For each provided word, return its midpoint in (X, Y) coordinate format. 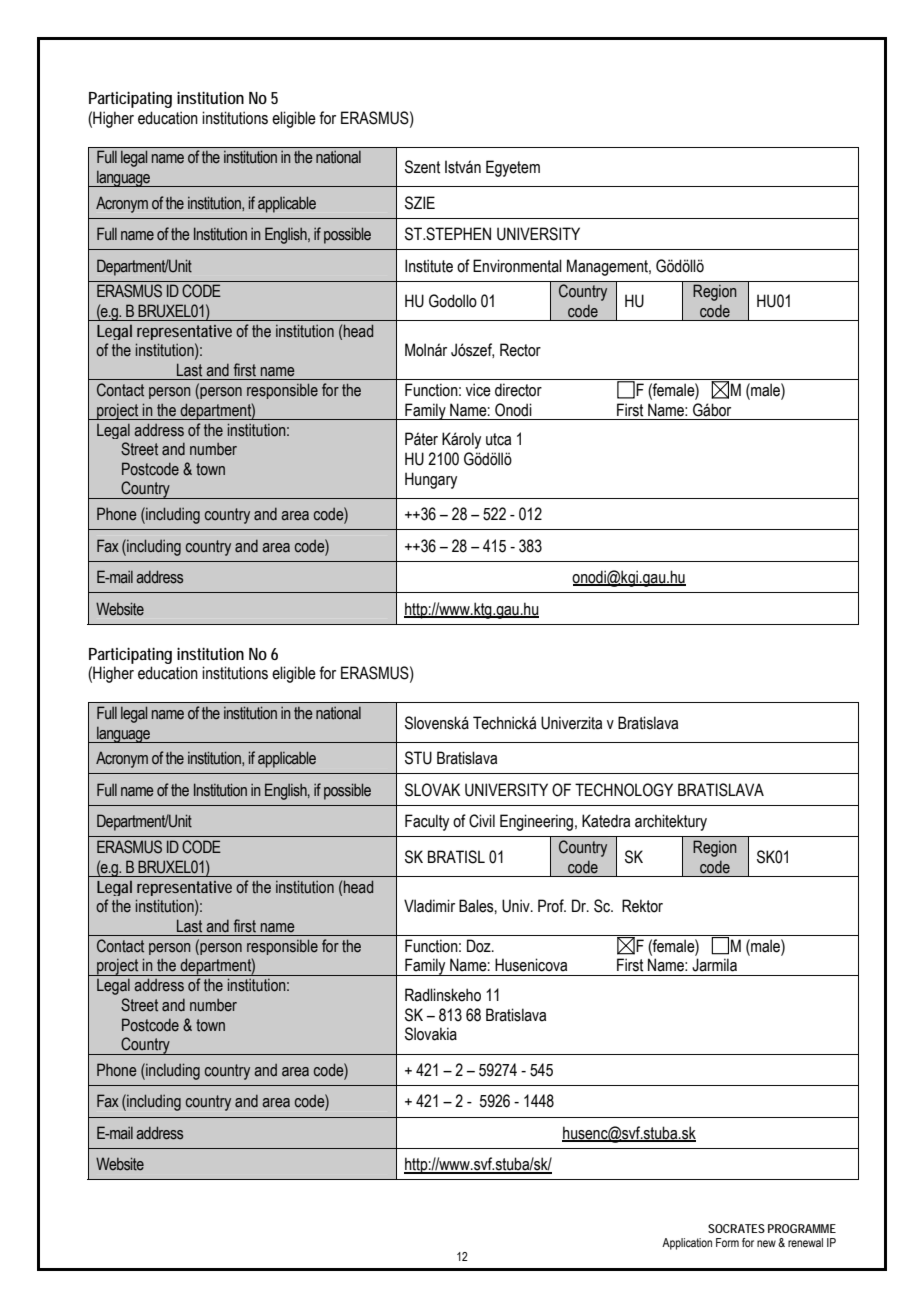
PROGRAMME (802, 1228)
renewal (805, 1242)
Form (727, 1242)
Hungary (431, 480)
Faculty (427, 822)
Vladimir (429, 906)
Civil (482, 821)
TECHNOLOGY (624, 790)
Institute (429, 266)
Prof (552, 906)
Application (687, 1244)
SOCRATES (736, 1228)
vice (478, 390)
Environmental (517, 266)
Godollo (453, 301)
